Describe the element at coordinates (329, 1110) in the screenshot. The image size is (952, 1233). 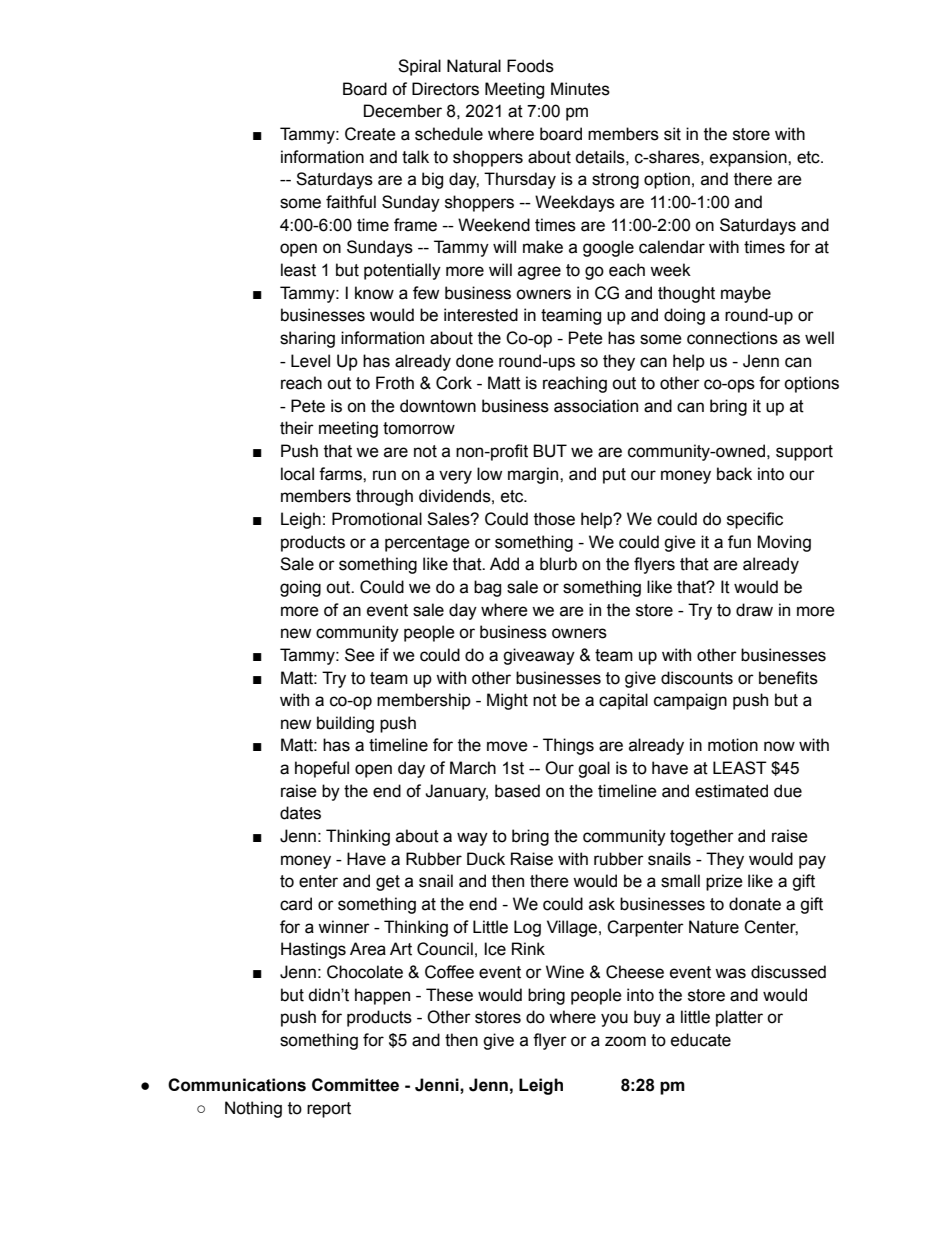
I see `report` at that location.
